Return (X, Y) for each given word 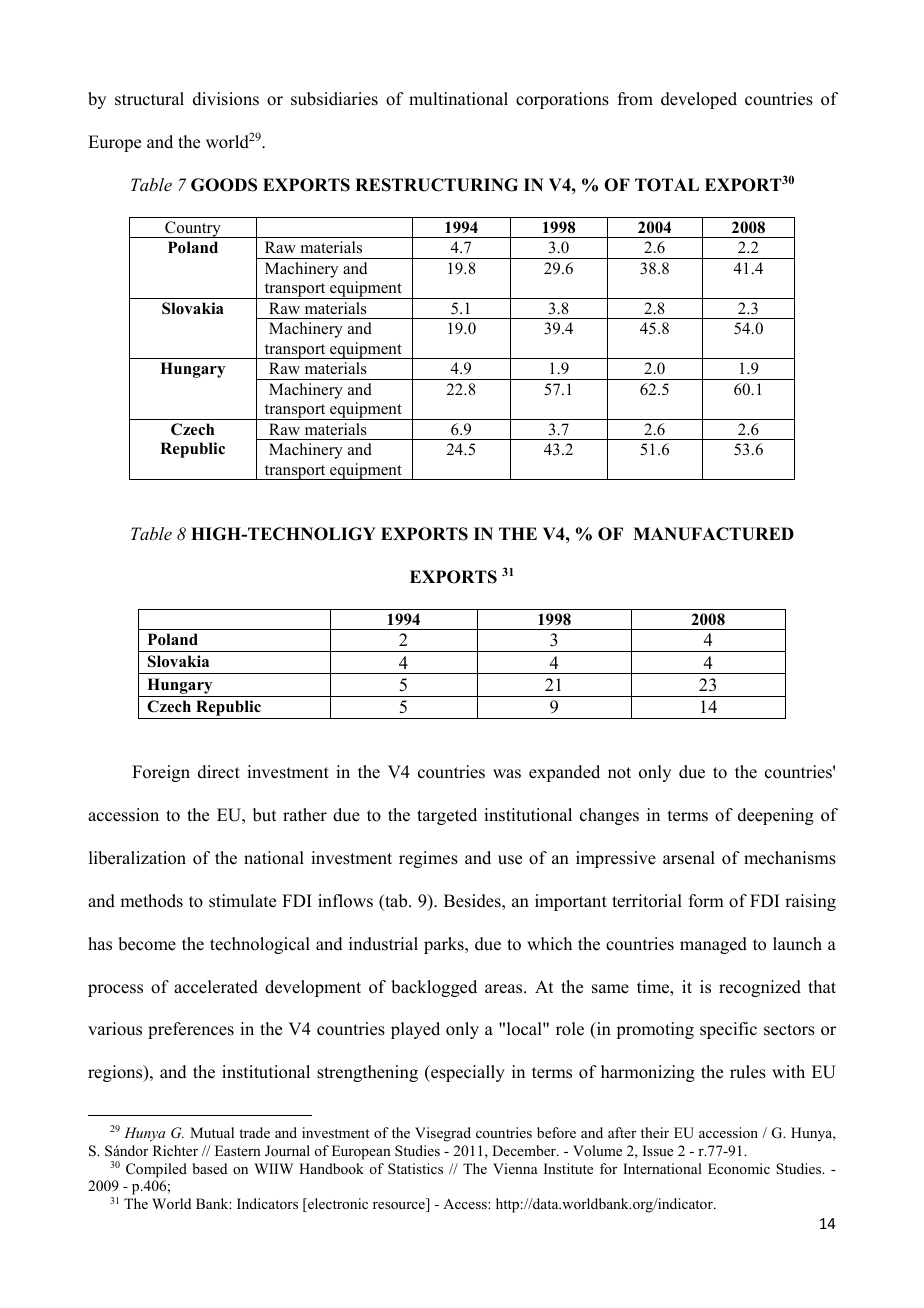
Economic (739, 1169)
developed (699, 100)
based (210, 1168)
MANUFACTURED (713, 534)
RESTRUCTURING (436, 185)
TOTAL (667, 185)
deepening (776, 816)
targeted (447, 816)
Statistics (415, 1169)
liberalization (137, 858)
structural (149, 99)
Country (193, 229)
